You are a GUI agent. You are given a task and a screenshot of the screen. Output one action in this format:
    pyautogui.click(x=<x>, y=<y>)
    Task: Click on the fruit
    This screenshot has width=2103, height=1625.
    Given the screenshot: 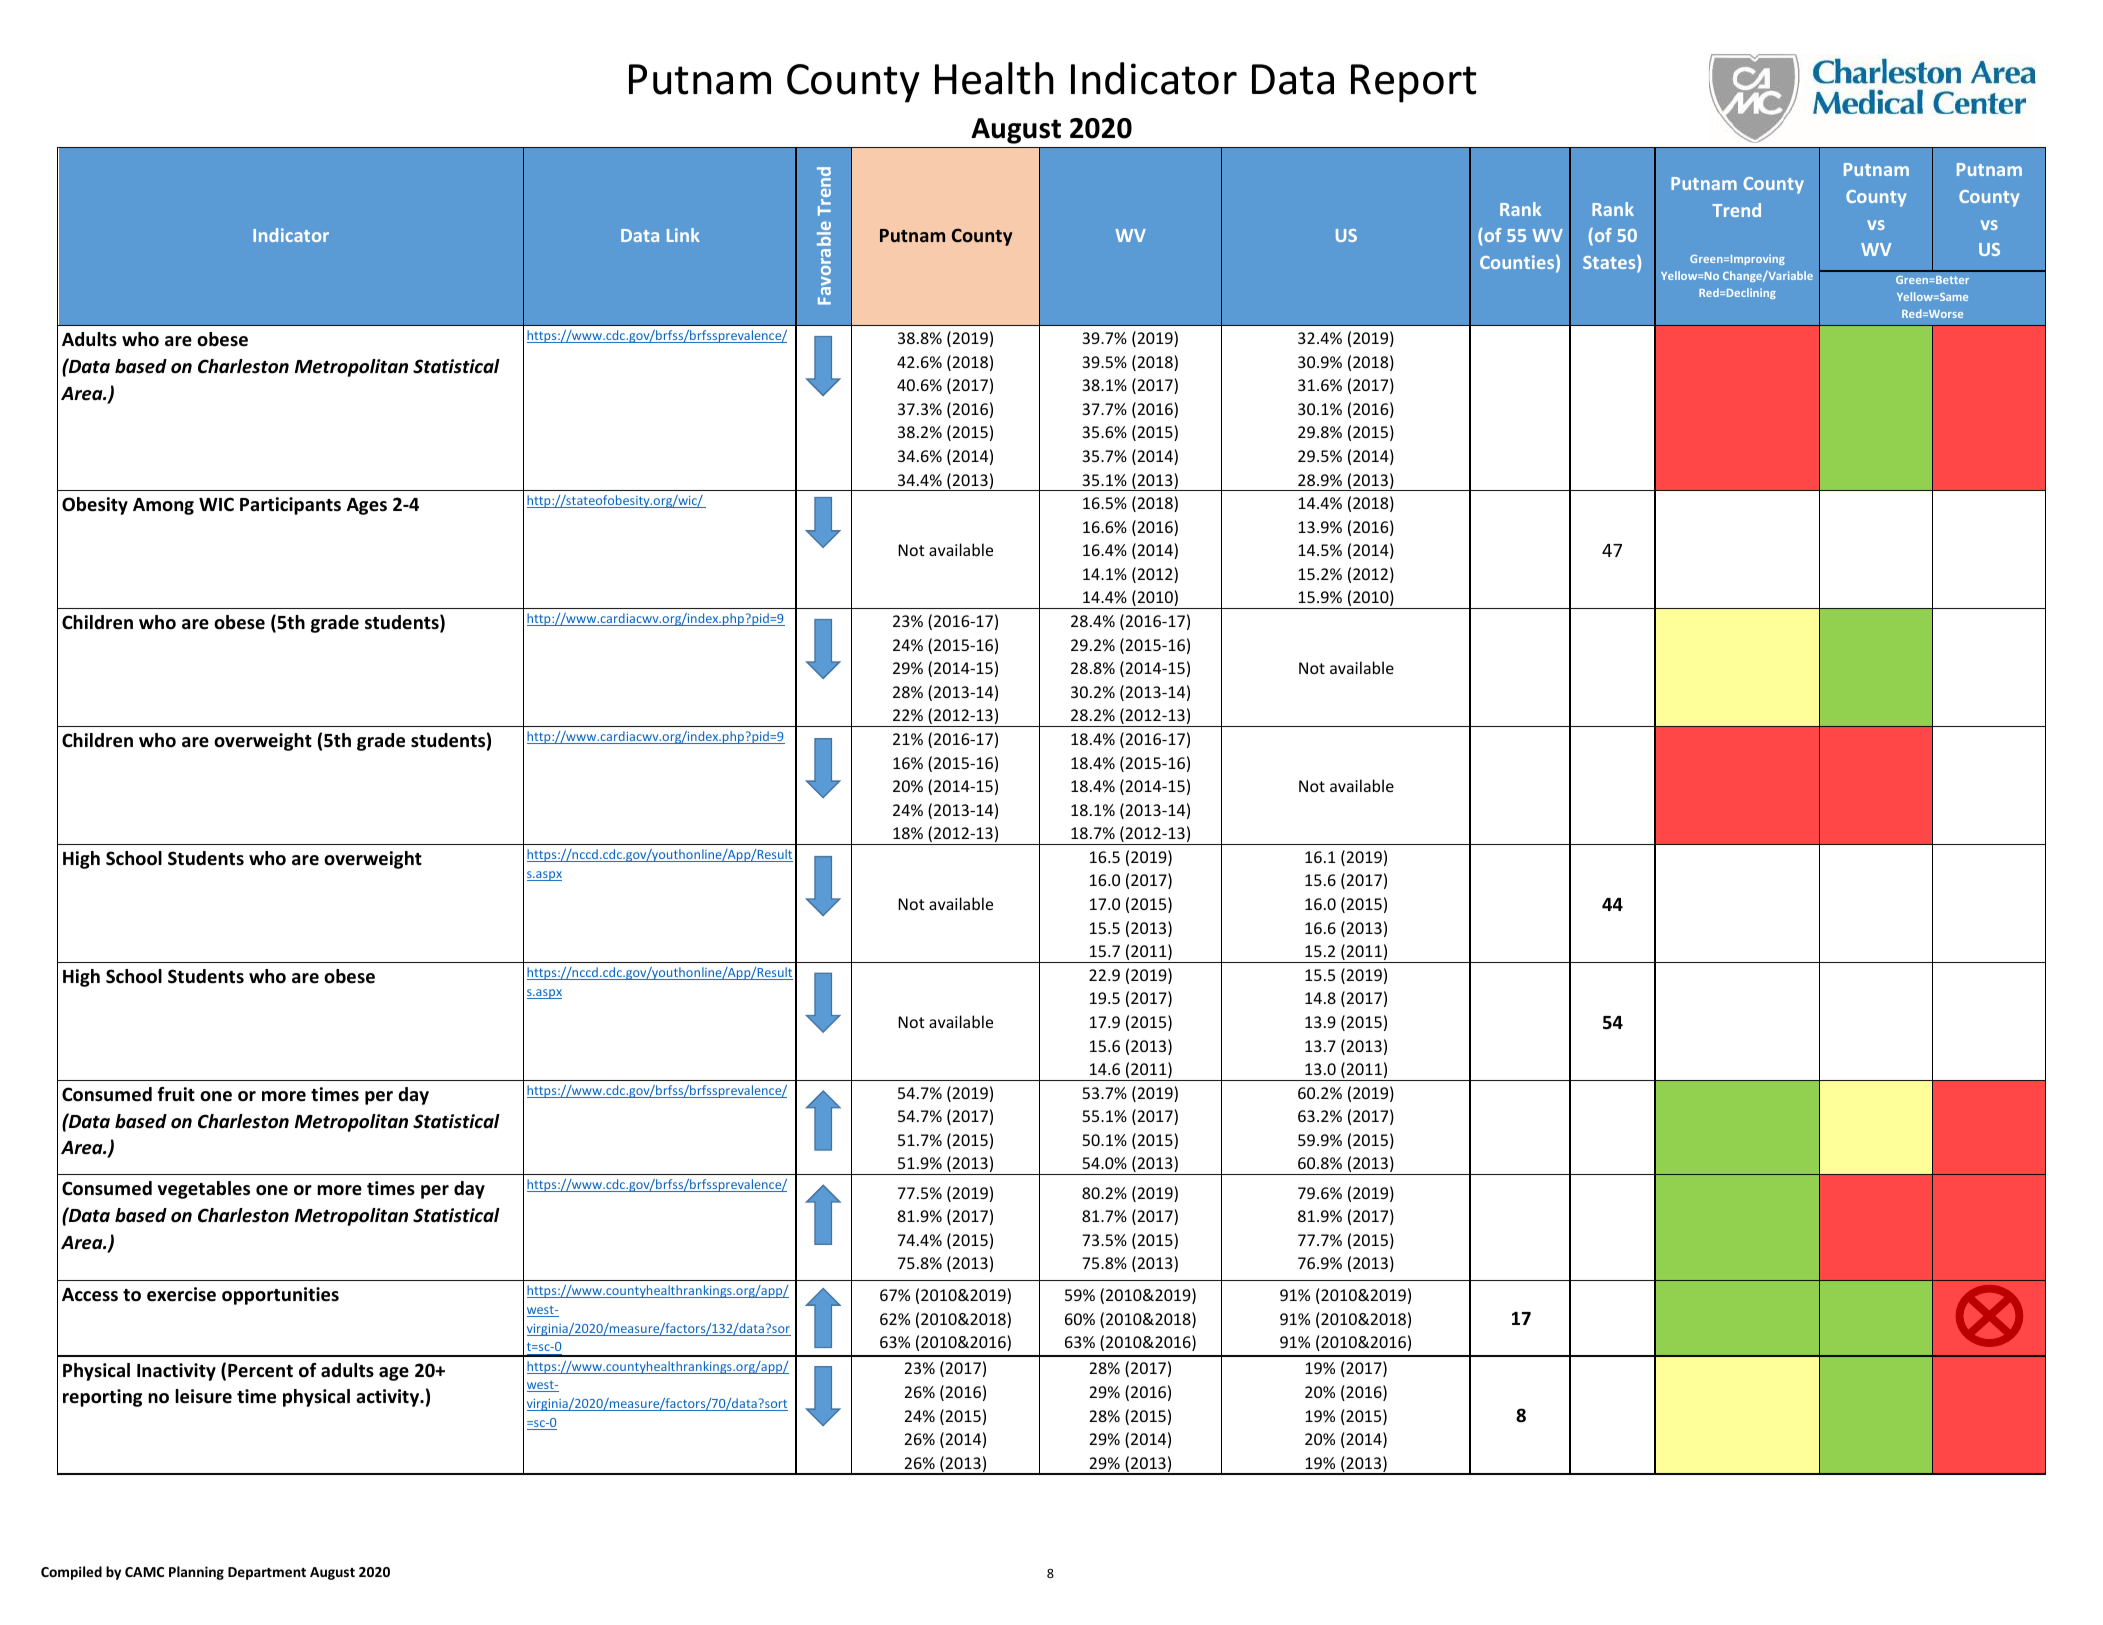 What is the action you would take?
    pyautogui.click(x=176, y=1094)
